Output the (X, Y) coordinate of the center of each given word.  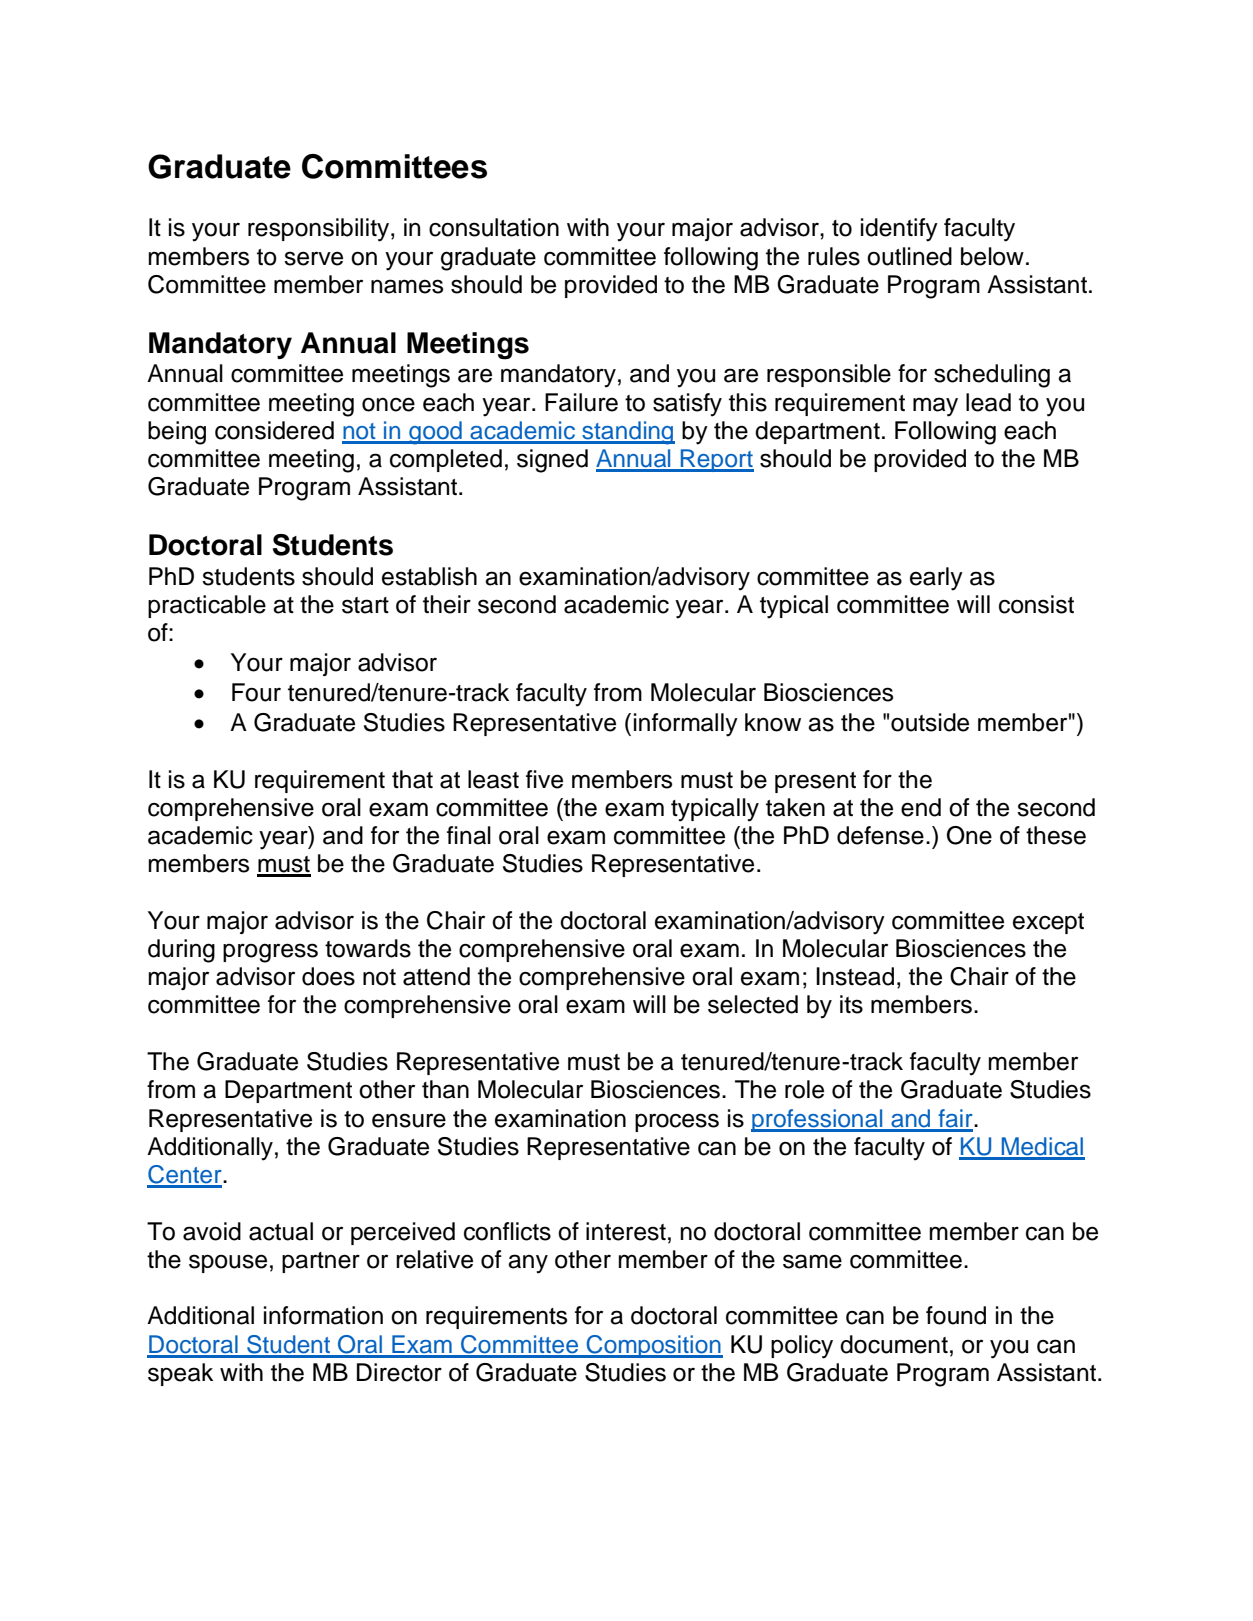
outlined (909, 256)
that (412, 779)
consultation (494, 227)
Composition (653, 1346)
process (677, 1122)
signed (552, 461)
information (323, 1315)
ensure (409, 1120)
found (956, 1315)
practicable (207, 606)
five (544, 779)
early (936, 579)
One (969, 835)
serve (313, 258)
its (851, 1004)
